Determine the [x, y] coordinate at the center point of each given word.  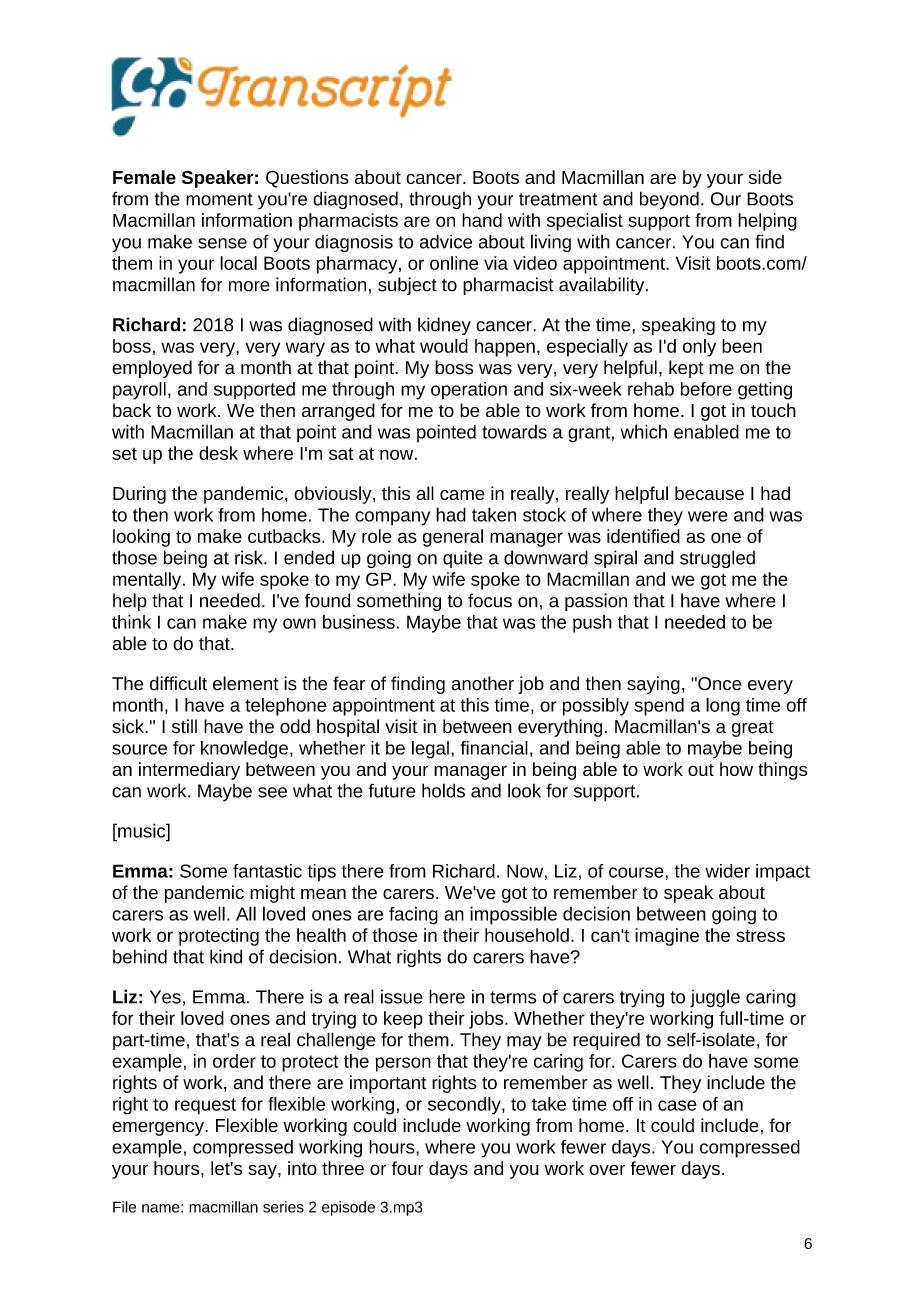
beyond [669, 200]
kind [226, 956]
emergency [159, 1129]
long [723, 707]
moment [219, 199]
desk [218, 453]
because [709, 493]
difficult [178, 683]
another [482, 683]
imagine [667, 937]
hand [482, 220]
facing [413, 915]
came [462, 495]
